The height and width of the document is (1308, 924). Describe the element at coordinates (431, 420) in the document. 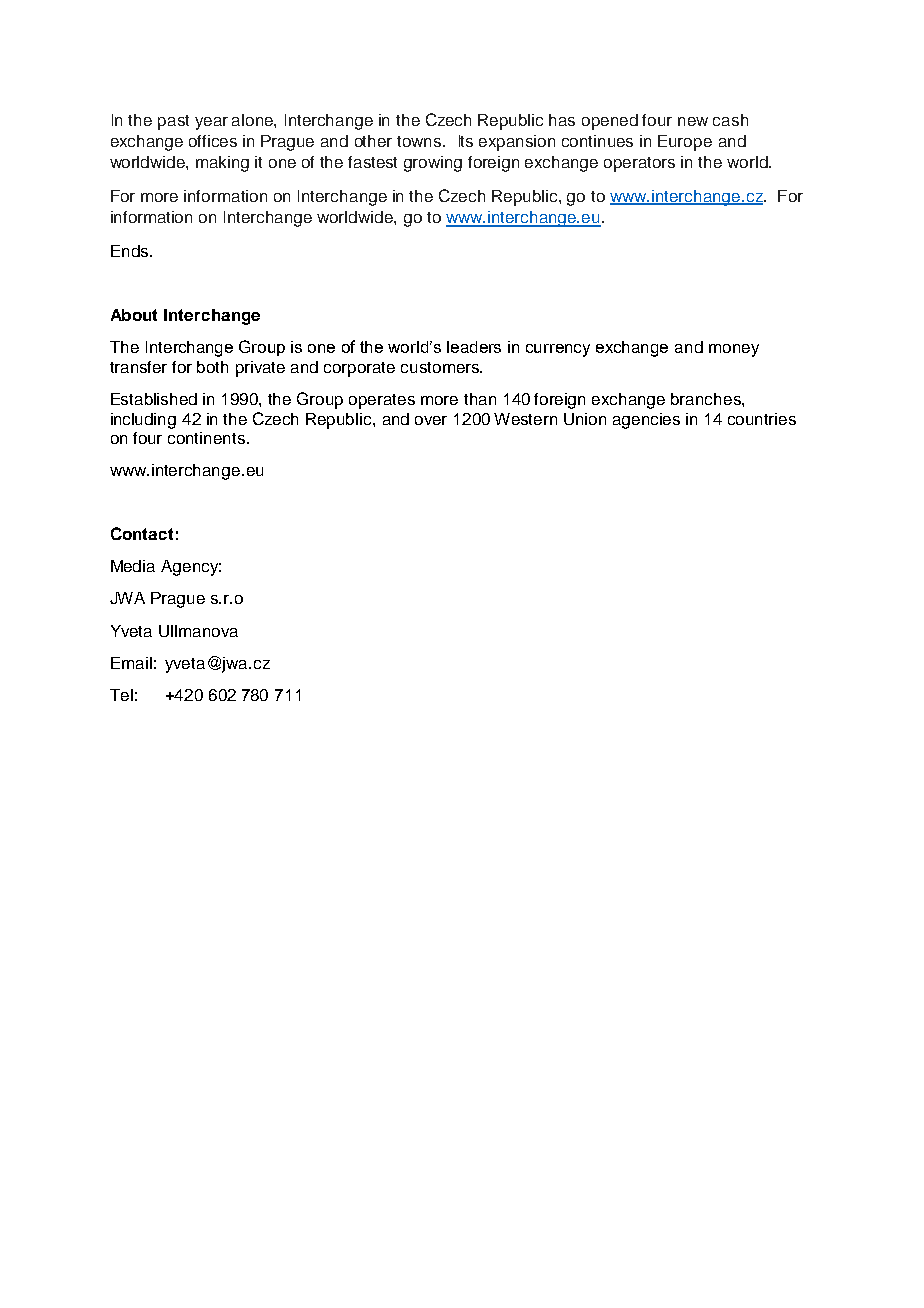

I see `over` at that location.
